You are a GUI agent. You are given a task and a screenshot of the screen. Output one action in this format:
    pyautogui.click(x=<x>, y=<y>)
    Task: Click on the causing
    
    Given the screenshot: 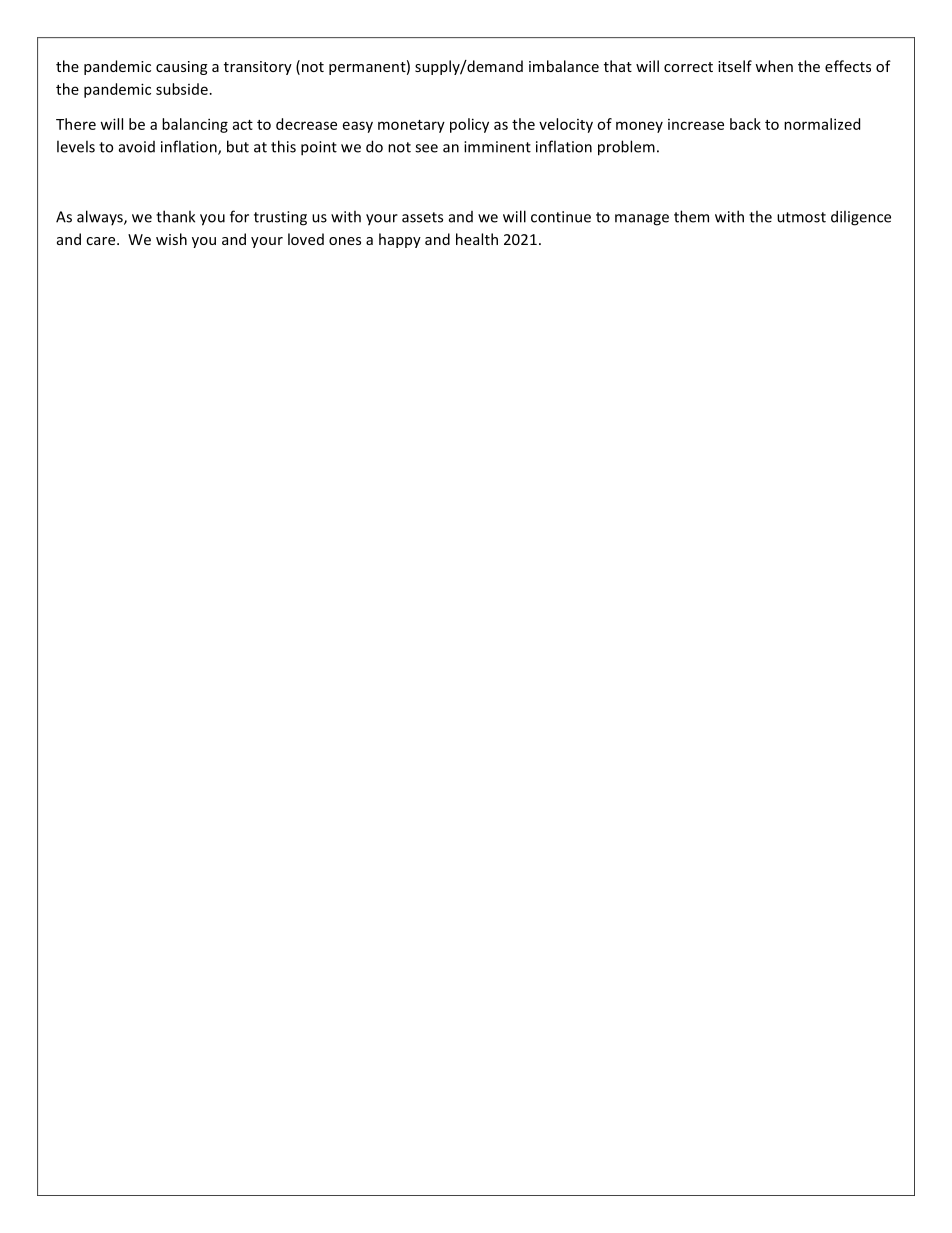 What is the action you would take?
    pyautogui.click(x=181, y=68)
